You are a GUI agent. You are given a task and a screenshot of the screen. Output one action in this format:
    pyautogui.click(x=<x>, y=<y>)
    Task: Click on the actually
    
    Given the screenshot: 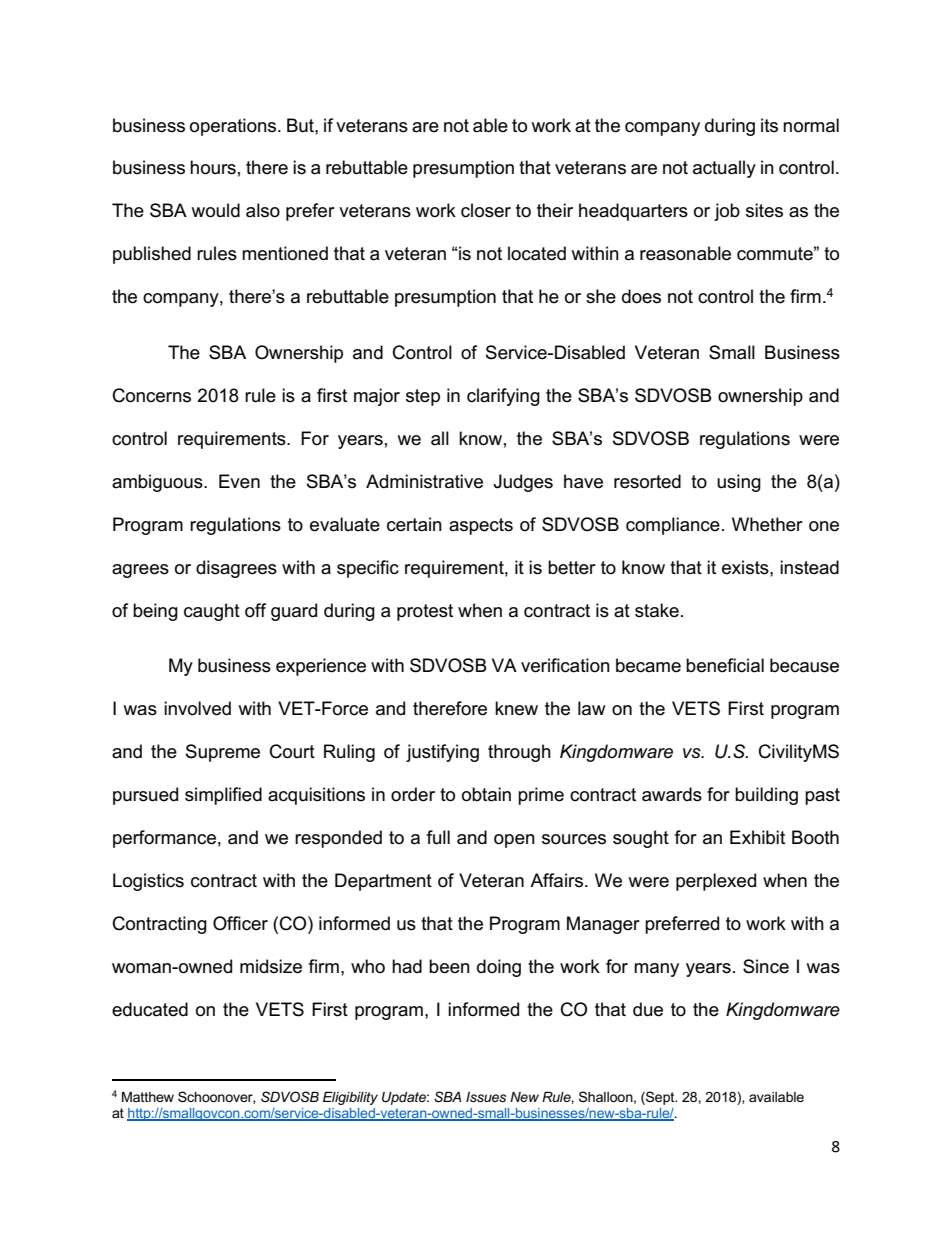 What is the action you would take?
    pyautogui.click(x=724, y=169)
